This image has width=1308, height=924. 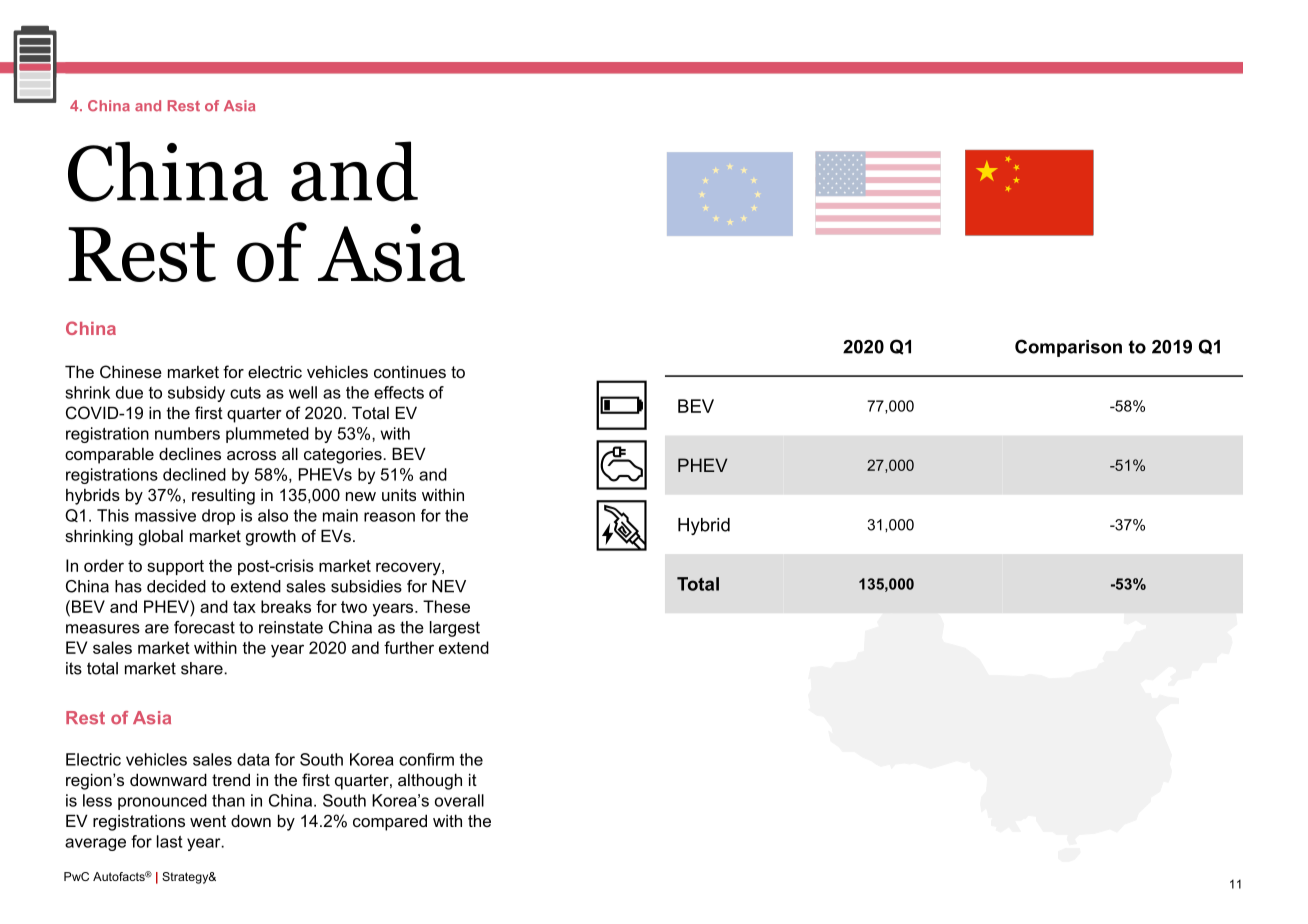 I want to click on Comparison, so click(x=1068, y=348).
